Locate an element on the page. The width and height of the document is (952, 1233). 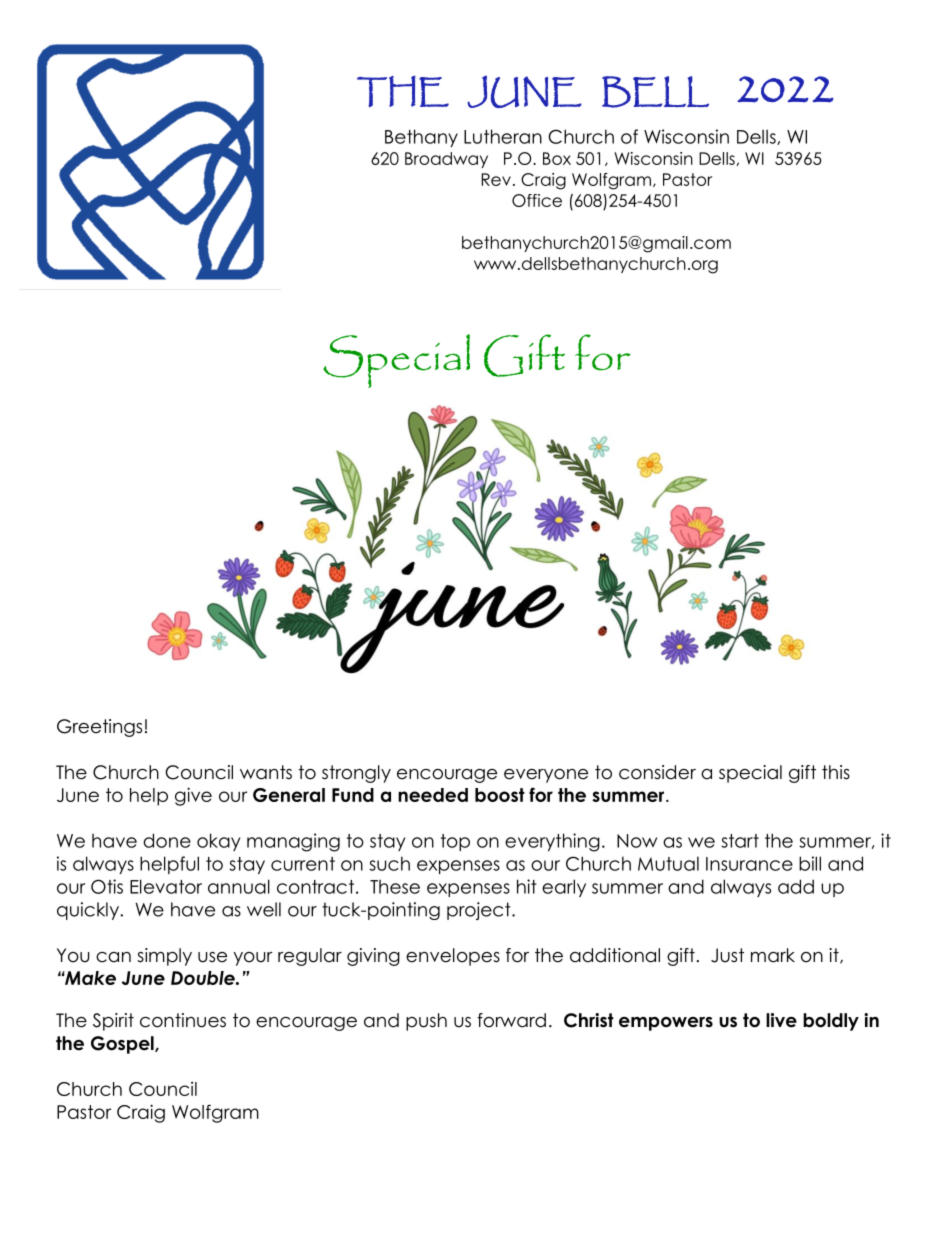
everyone is located at coordinates (546, 776).
